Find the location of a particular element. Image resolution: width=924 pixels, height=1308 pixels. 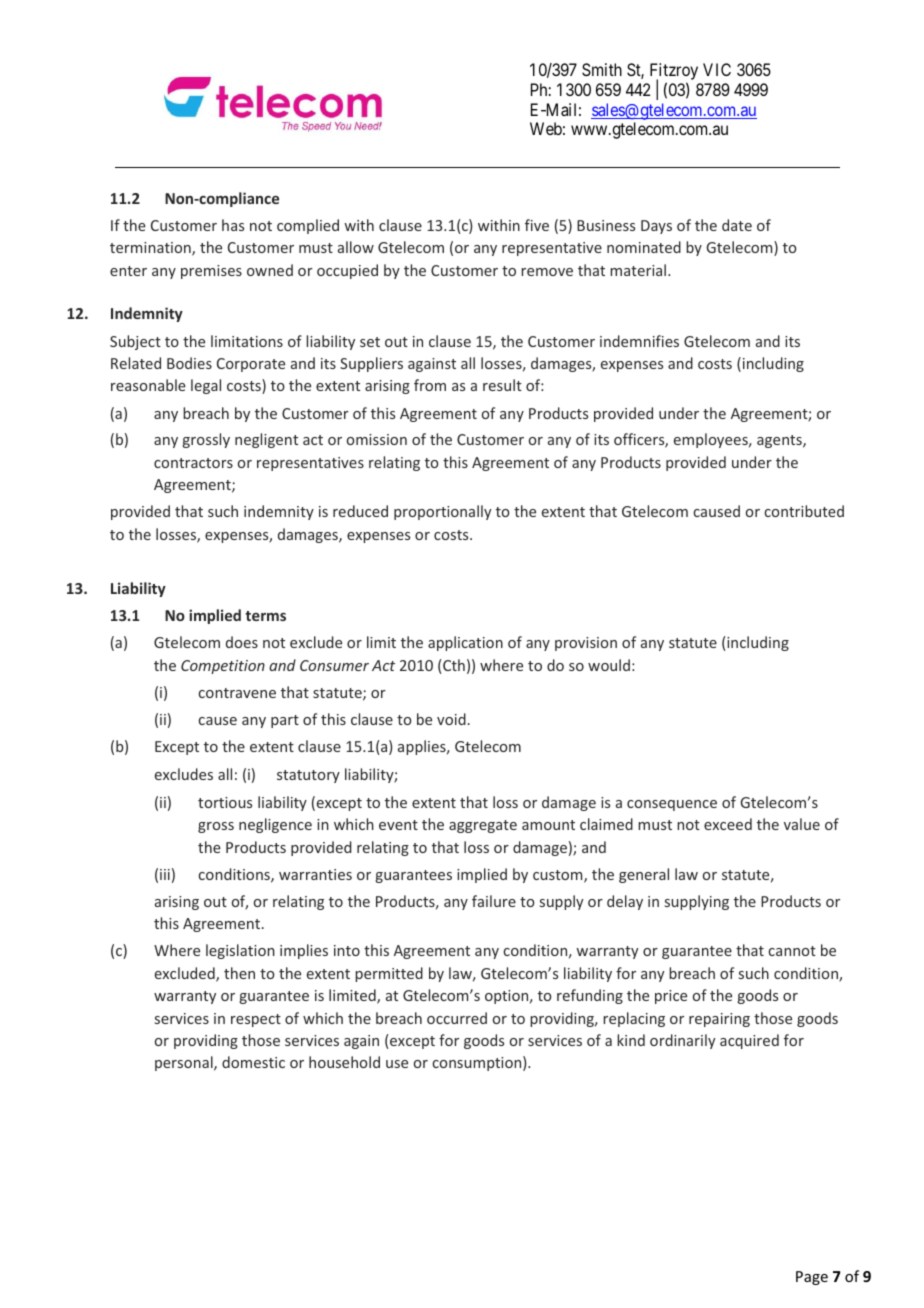

proportionally is located at coordinates (442, 512).
